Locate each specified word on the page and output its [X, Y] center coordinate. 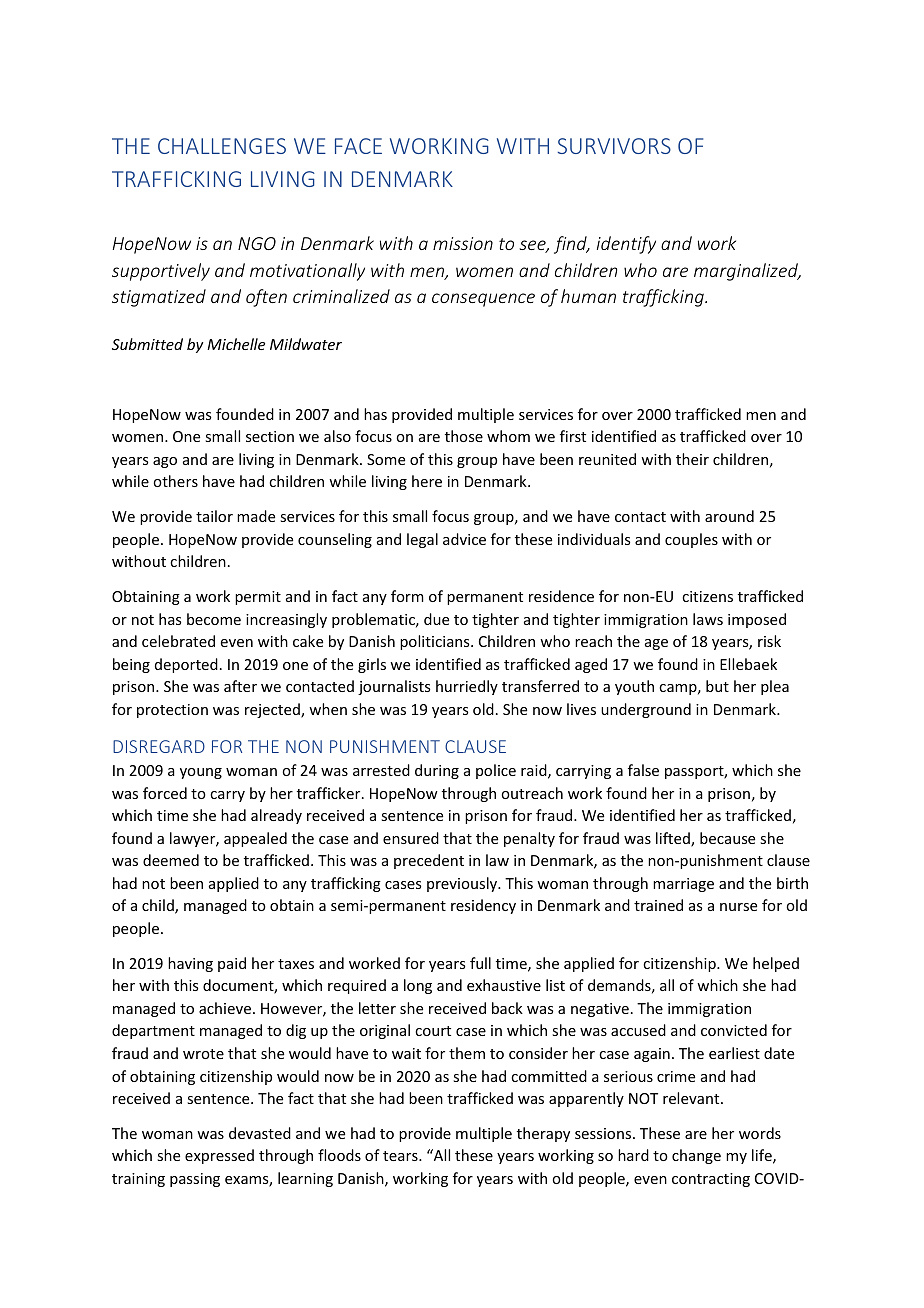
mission [463, 243]
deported [186, 665]
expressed [219, 1156]
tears [401, 1156]
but [717, 686]
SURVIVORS [614, 146]
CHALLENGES [222, 146]
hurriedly [467, 687]
